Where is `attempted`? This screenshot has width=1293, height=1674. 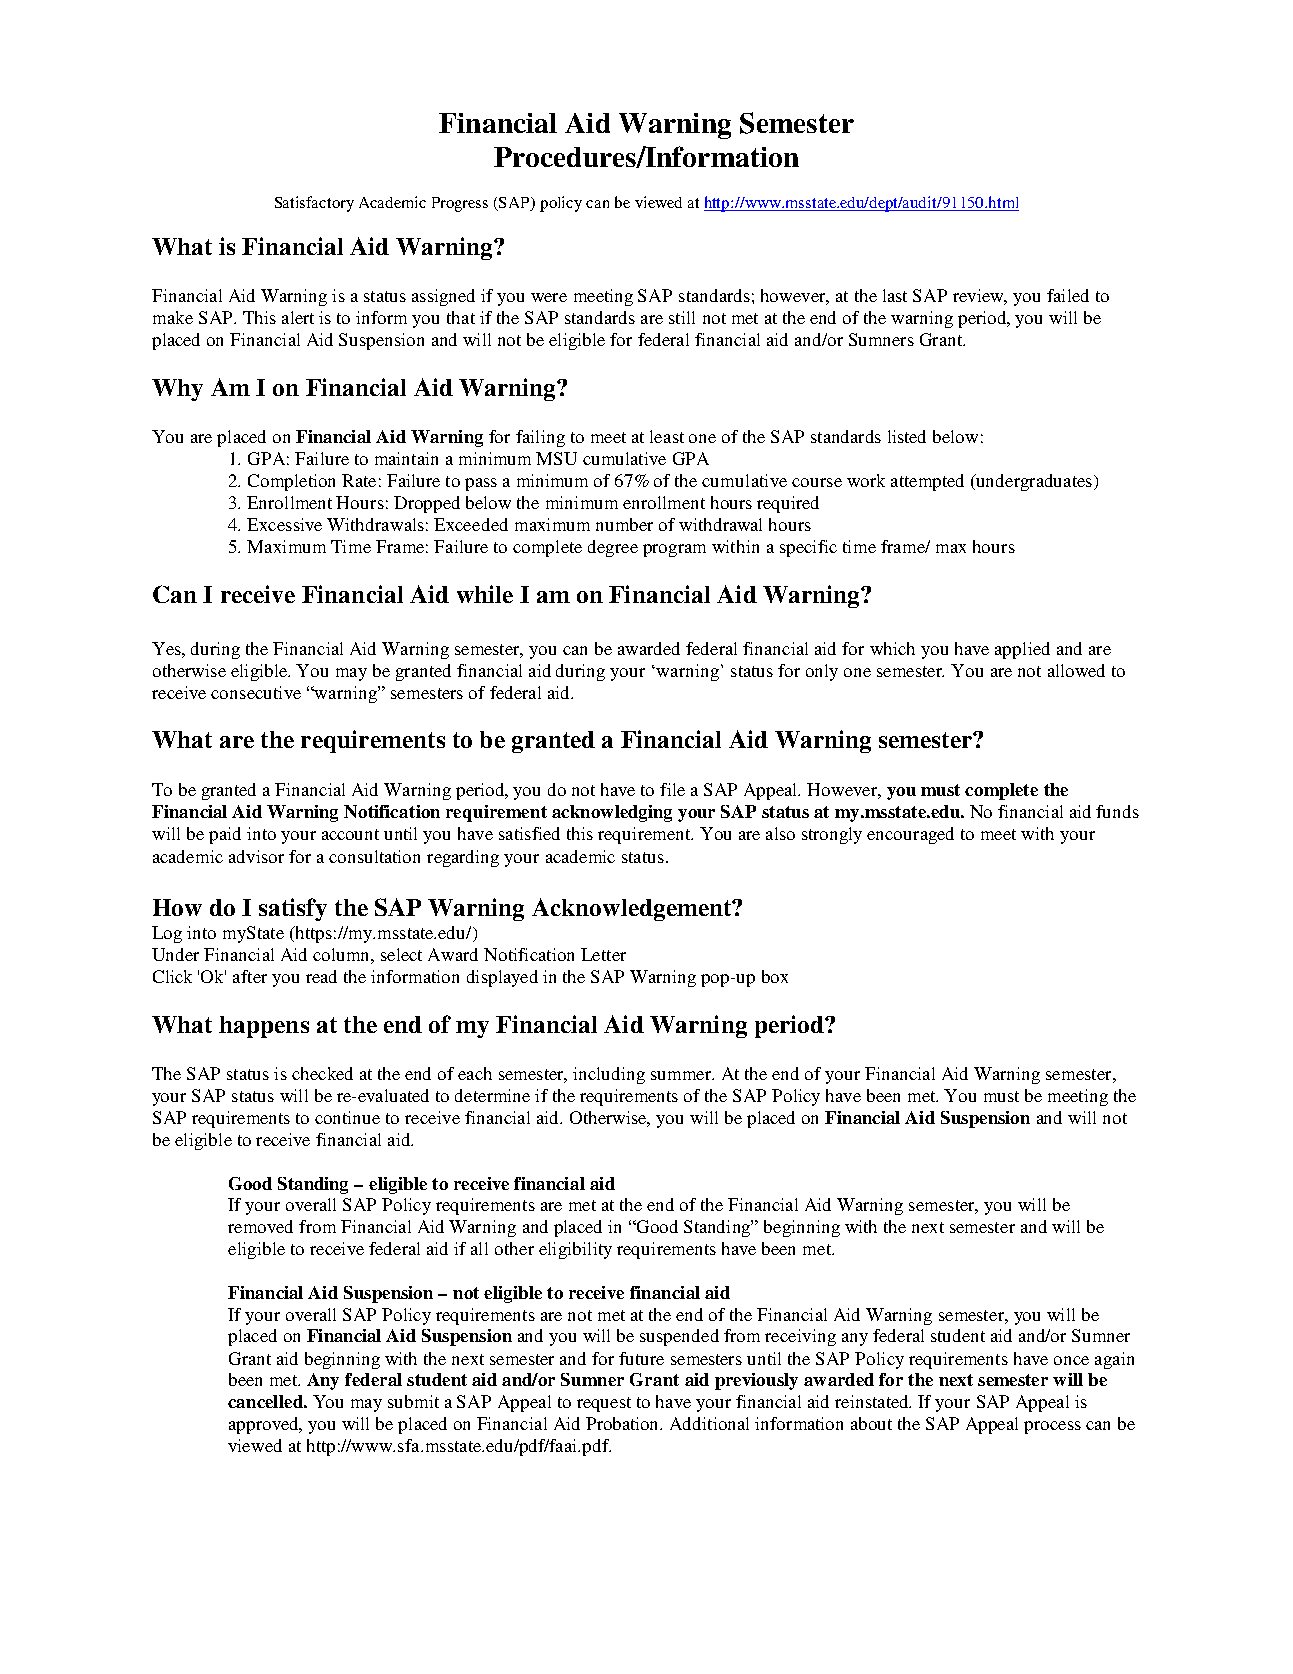
attempted is located at coordinates (927, 482).
